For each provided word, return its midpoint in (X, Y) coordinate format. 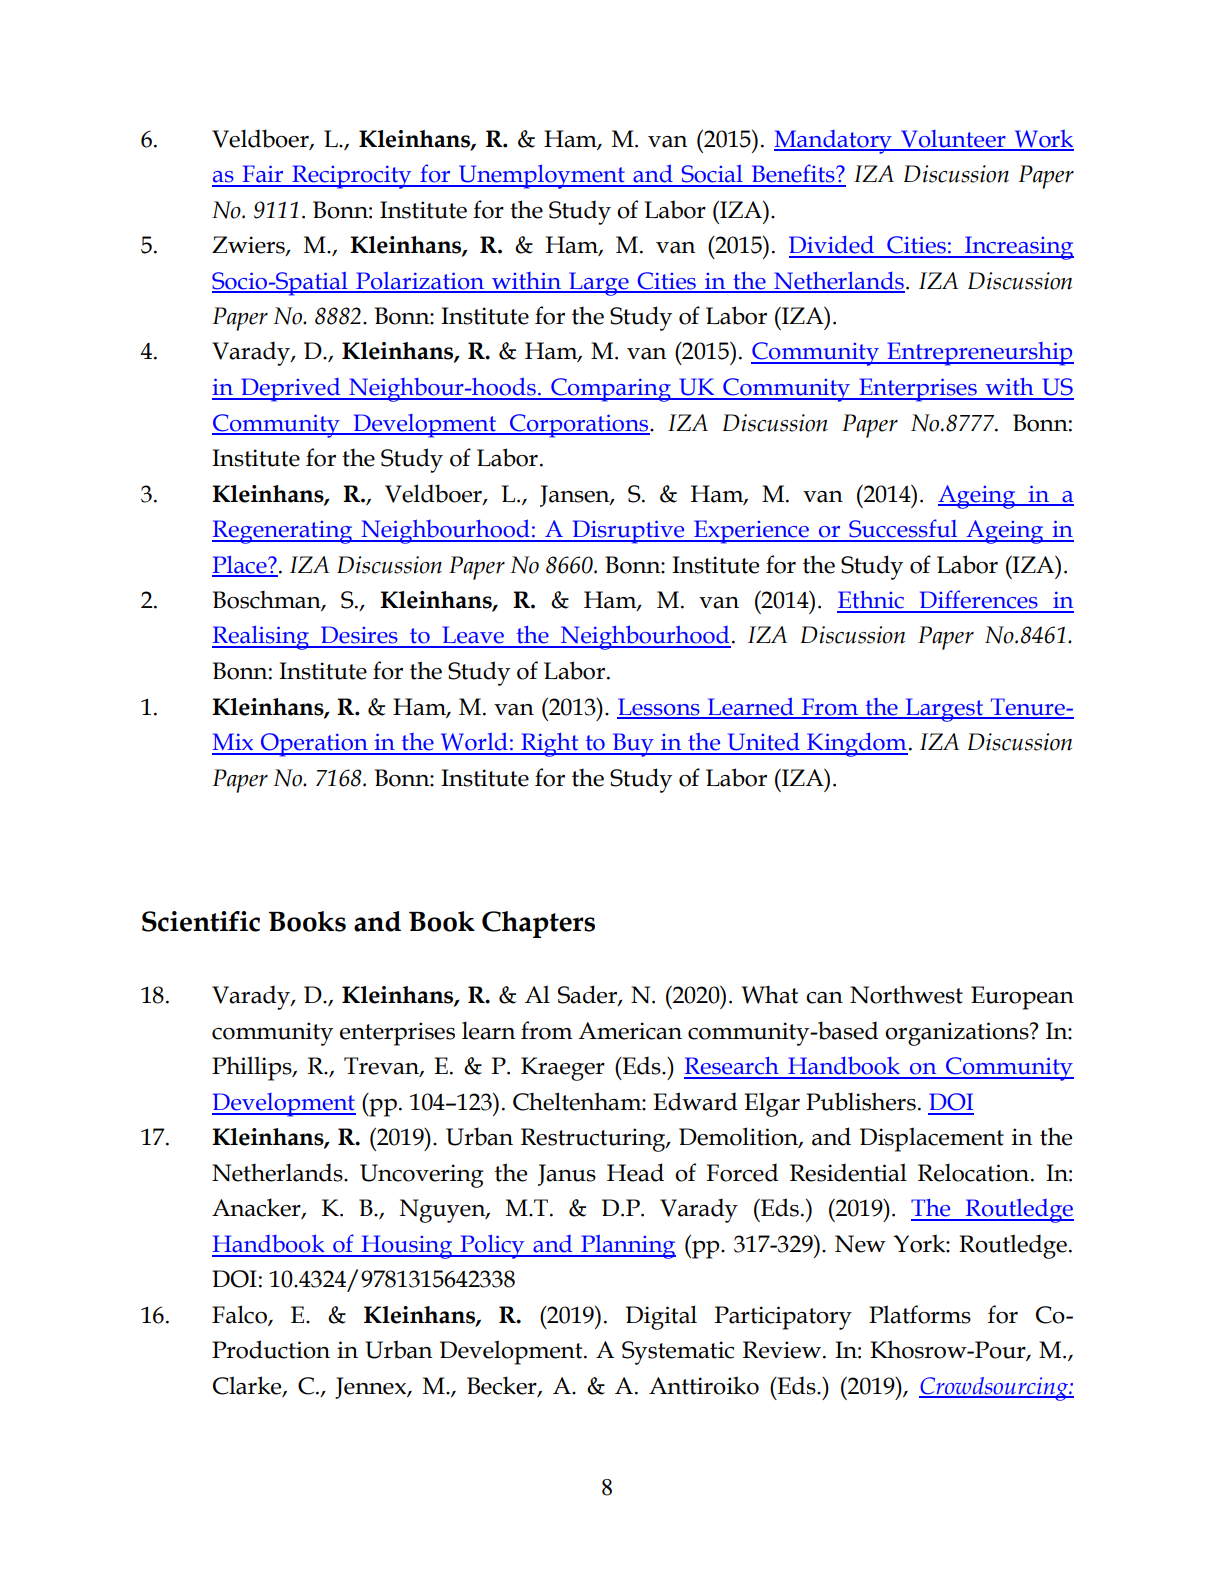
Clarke (248, 1386)
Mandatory (834, 142)
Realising (262, 638)
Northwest (906, 994)
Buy (633, 745)
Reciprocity (352, 177)
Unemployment (542, 177)
